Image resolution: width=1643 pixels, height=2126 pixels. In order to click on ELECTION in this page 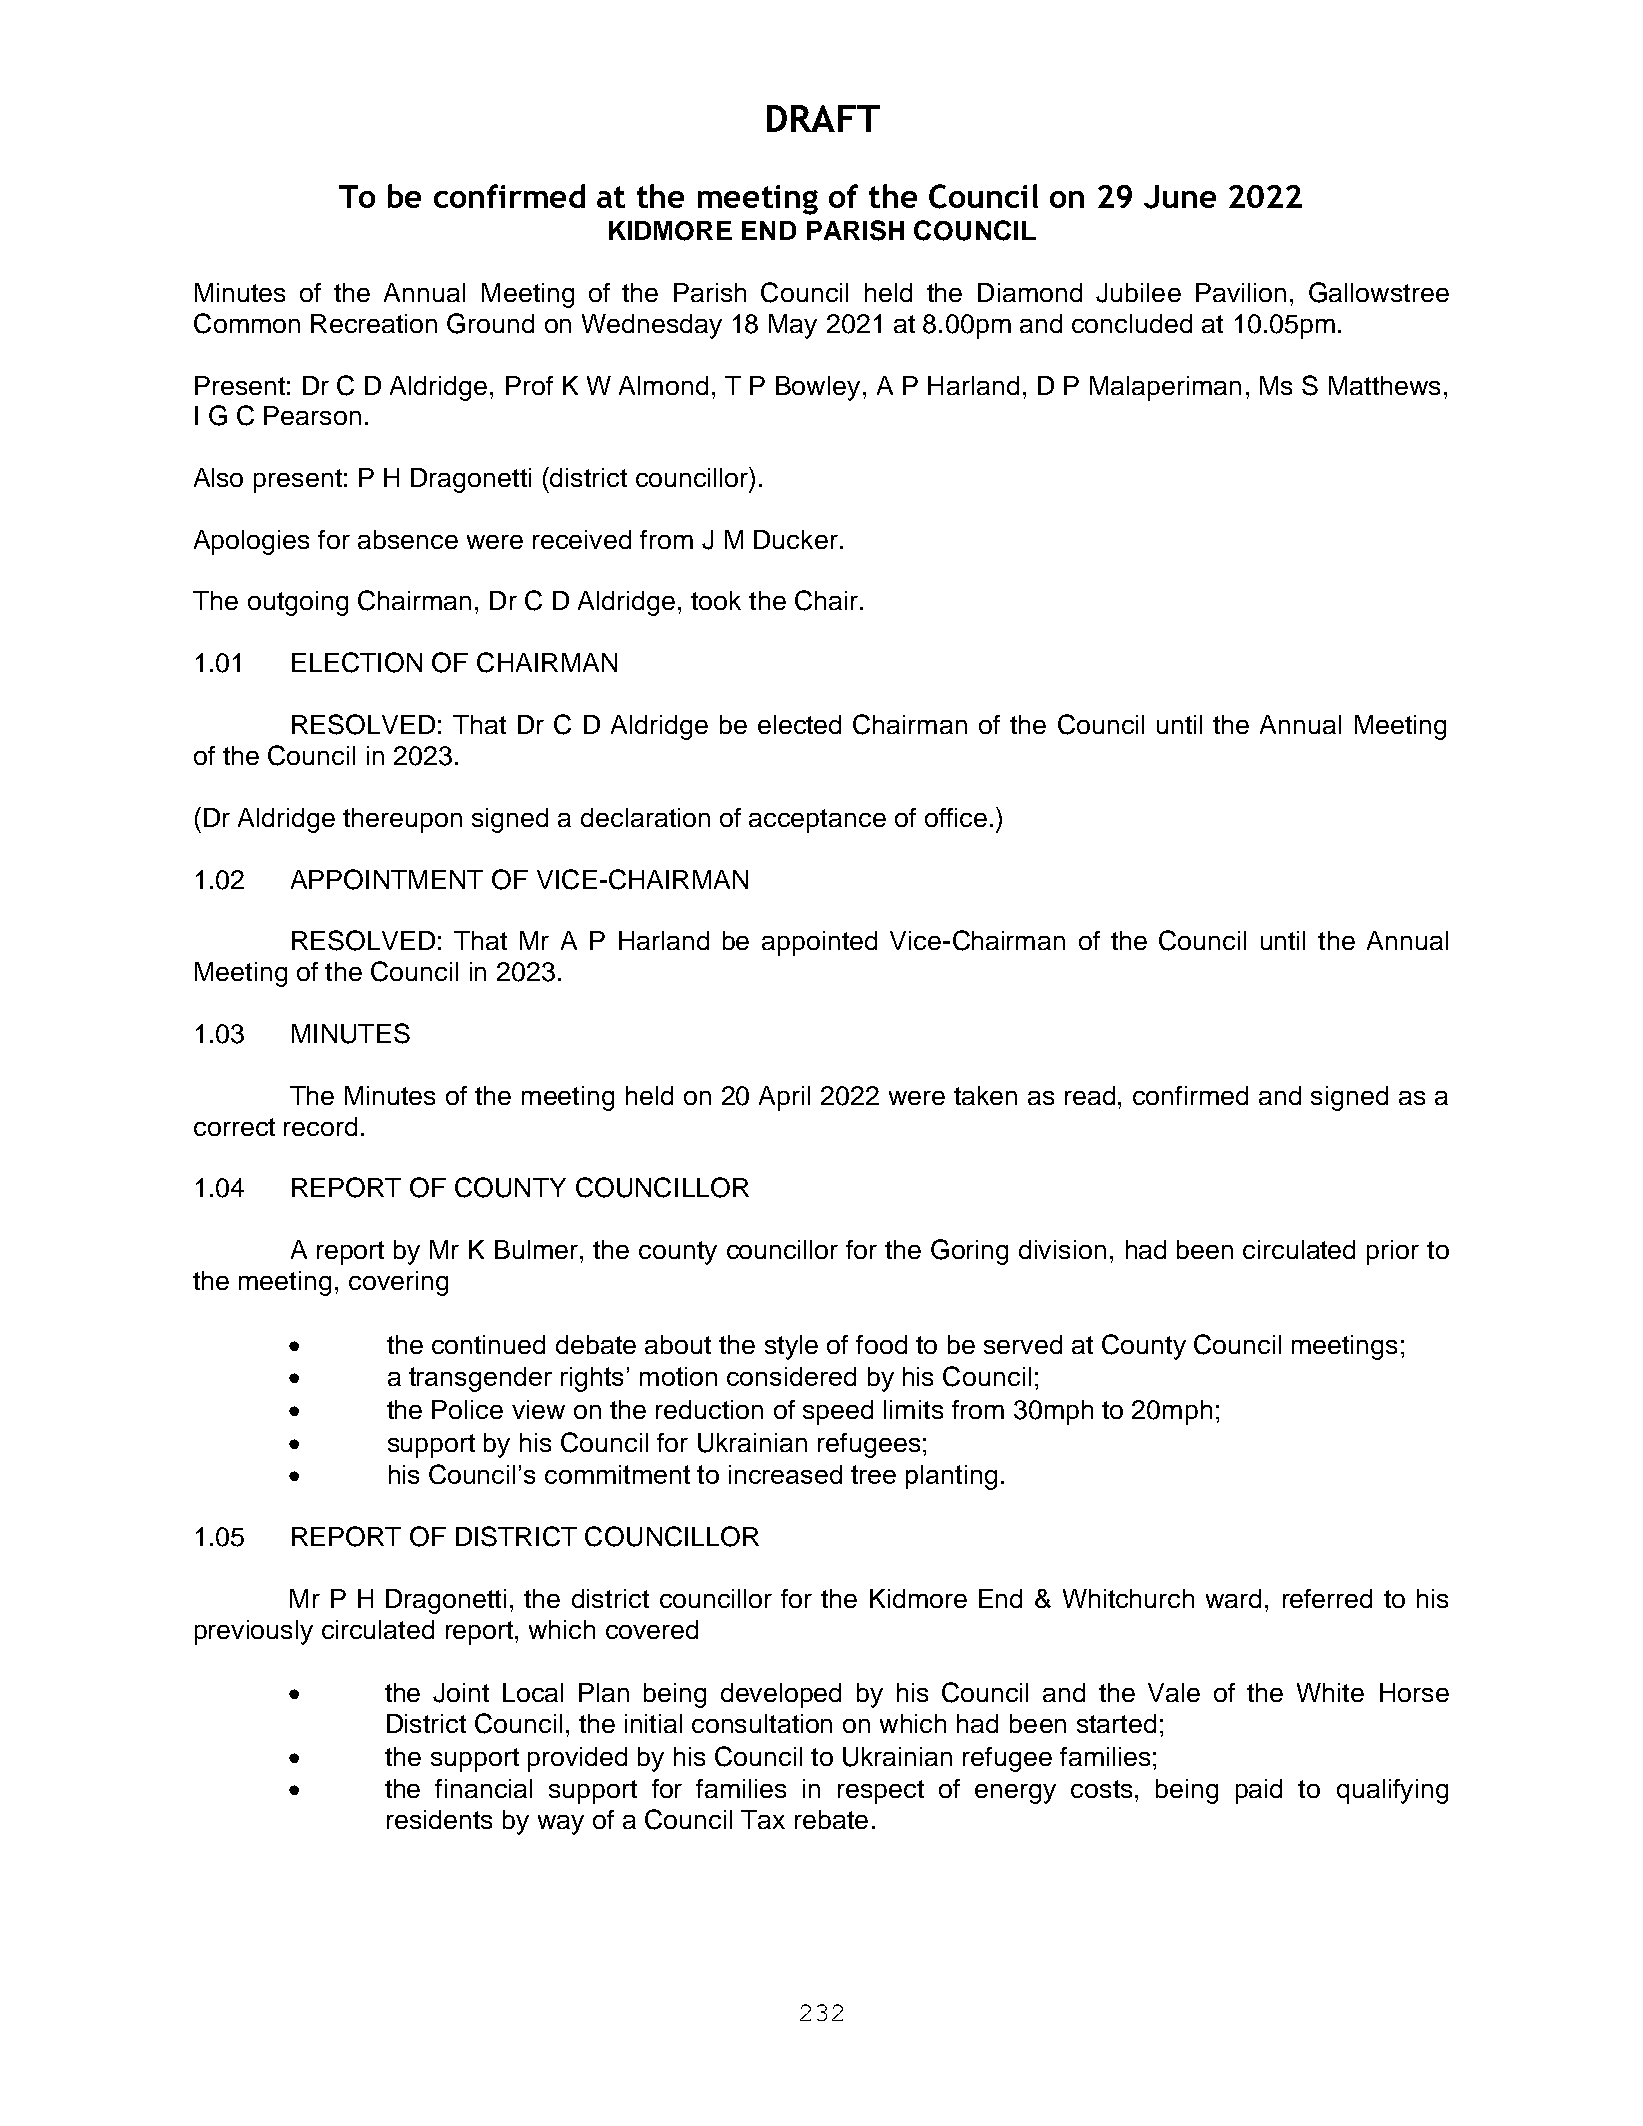, I will do `click(357, 662)`.
